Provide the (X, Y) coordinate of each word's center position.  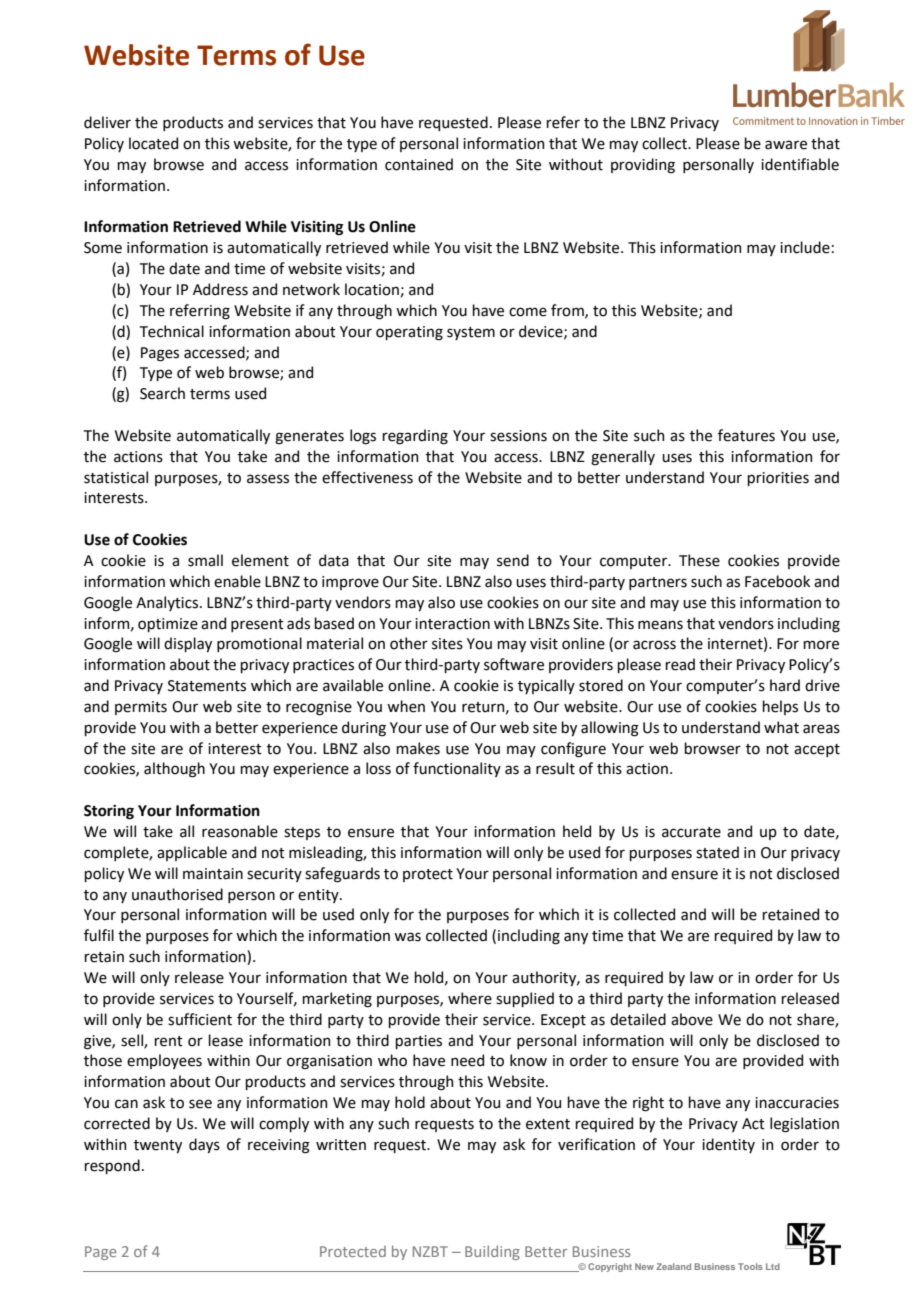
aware (786, 145)
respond (112, 1166)
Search (162, 393)
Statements (207, 686)
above (692, 1019)
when (406, 706)
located (153, 143)
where (470, 998)
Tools (750, 1266)
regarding (415, 437)
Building (492, 1252)
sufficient (200, 1019)
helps (780, 707)
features (746, 435)
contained (419, 164)
